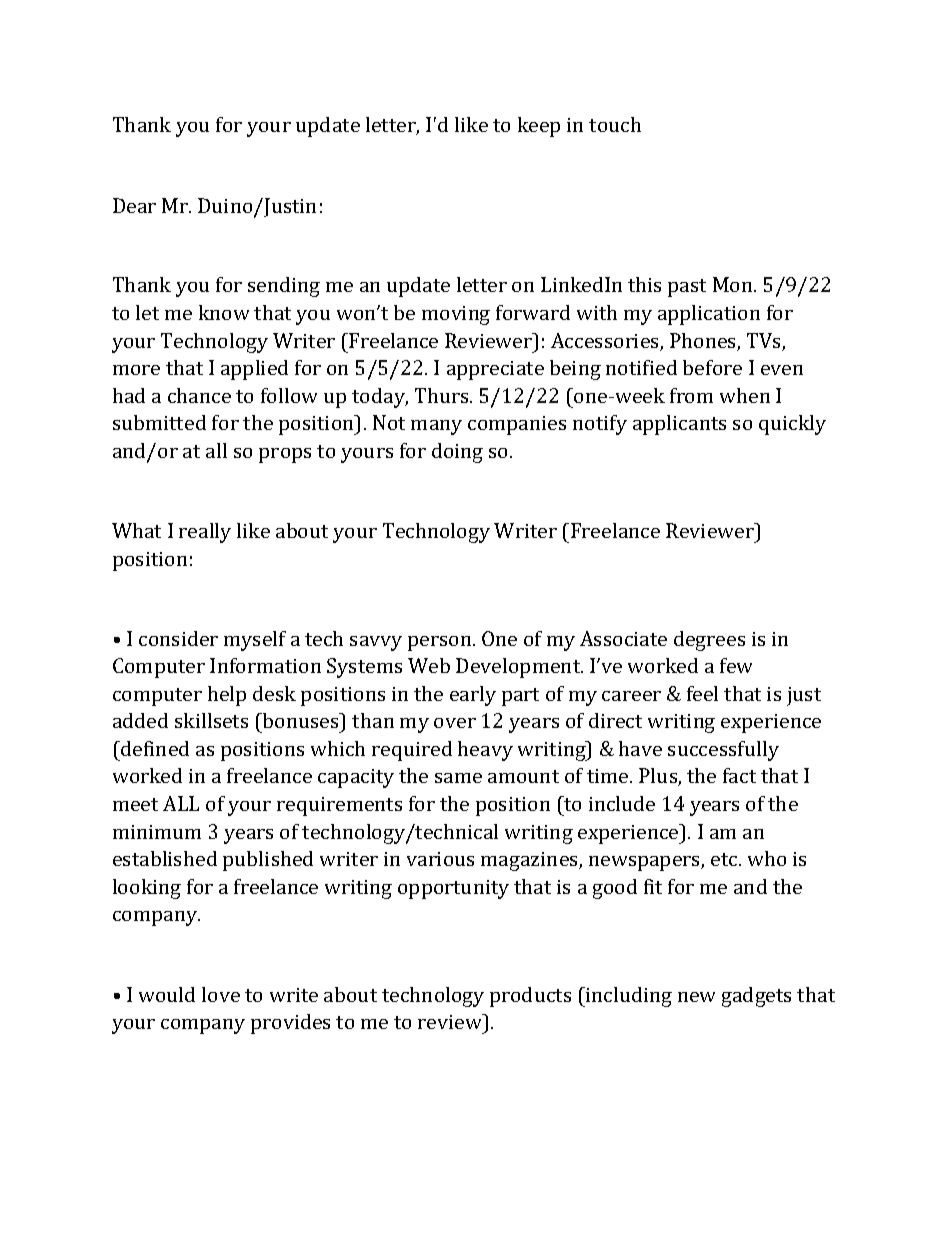 The width and height of the screenshot is (952, 1233). Describe the element at coordinates (134, 205) in the screenshot. I see `Dear` at that location.
